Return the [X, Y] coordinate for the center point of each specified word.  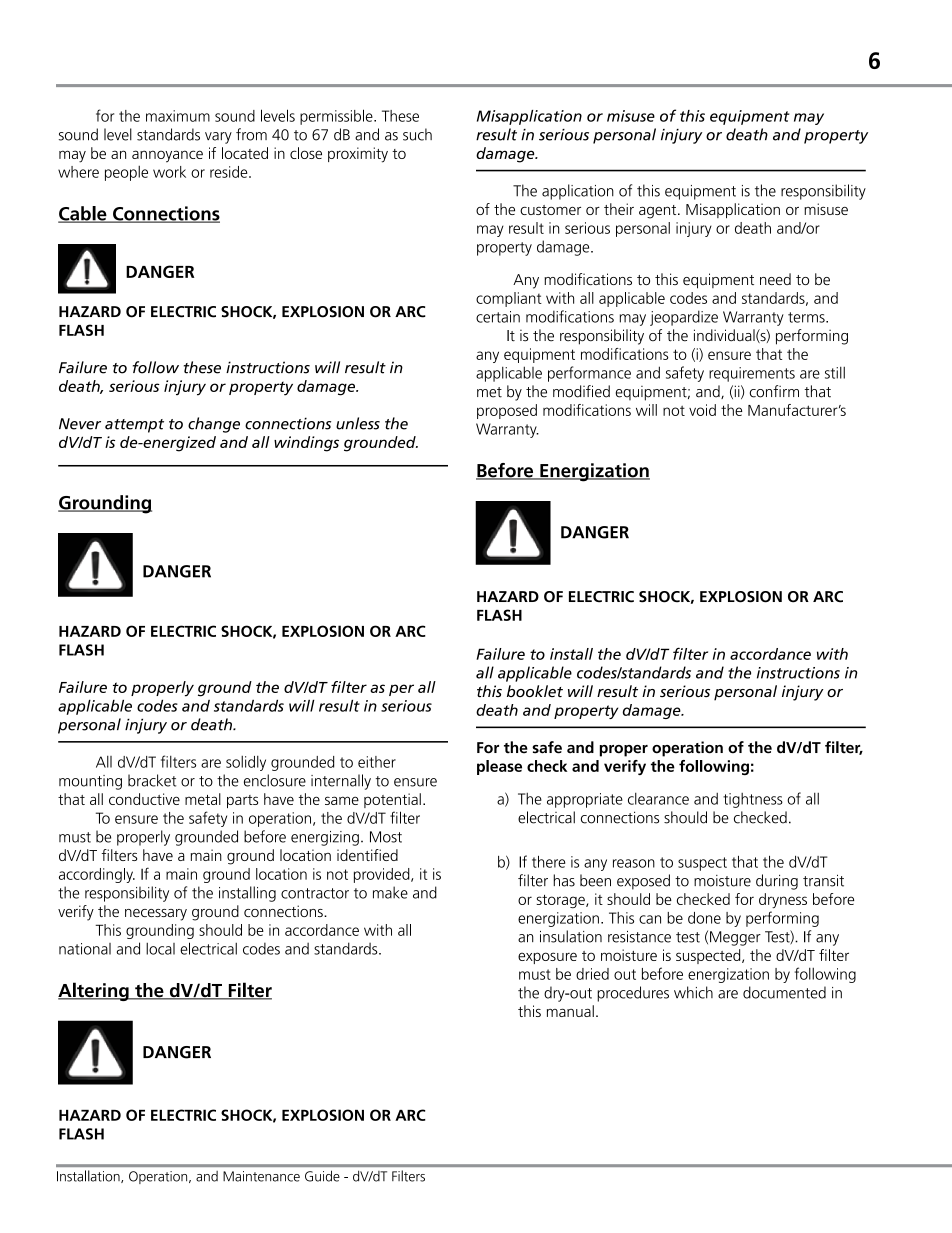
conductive [144, 799]
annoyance [167, 156]
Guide [322, 1176]
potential [392, 800]
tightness [753, 800]
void [702, 410]
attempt [134, 426]
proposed [507, 411]
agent [659, 212]
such [417, 134]
